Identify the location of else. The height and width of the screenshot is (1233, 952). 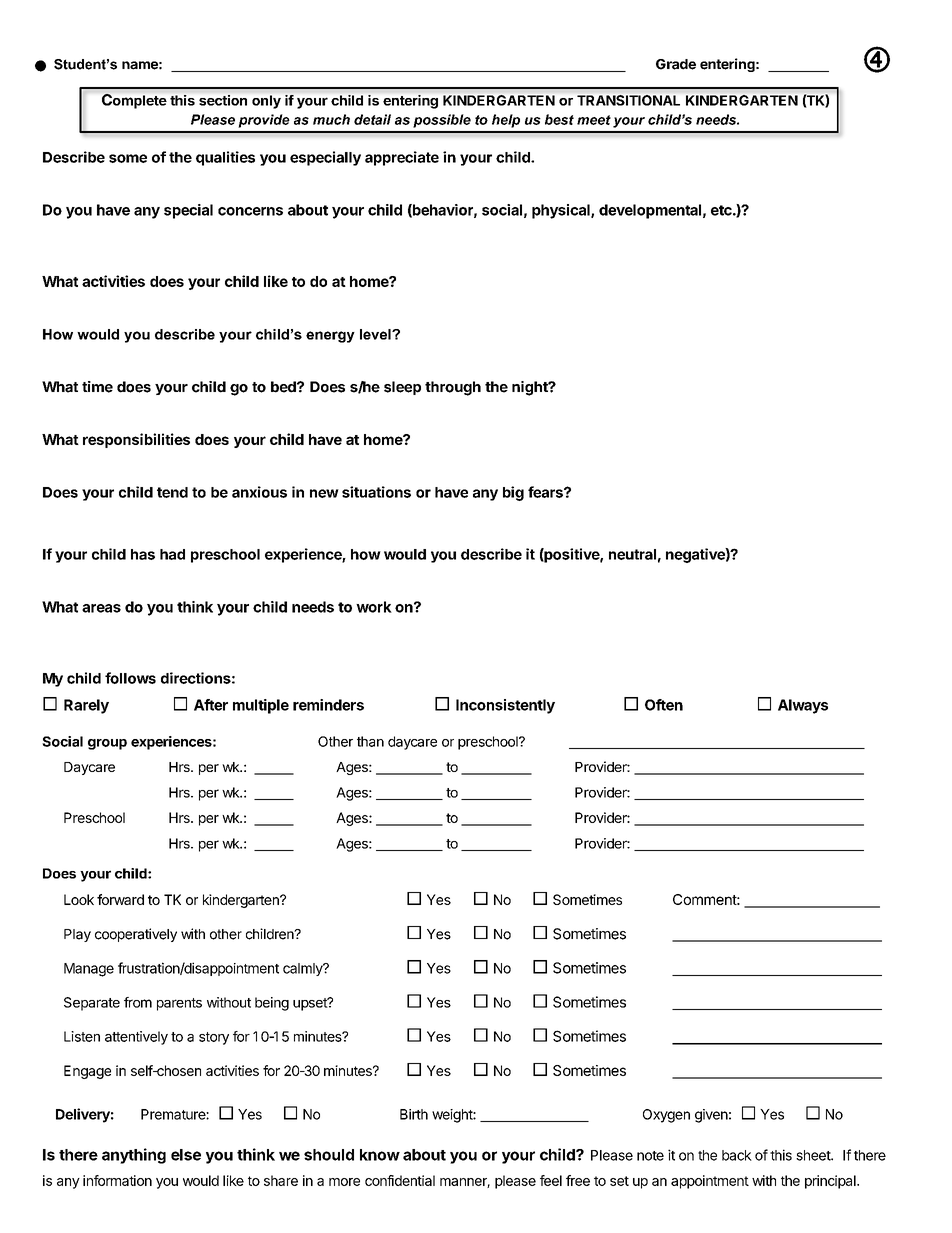
(186, 1155).
